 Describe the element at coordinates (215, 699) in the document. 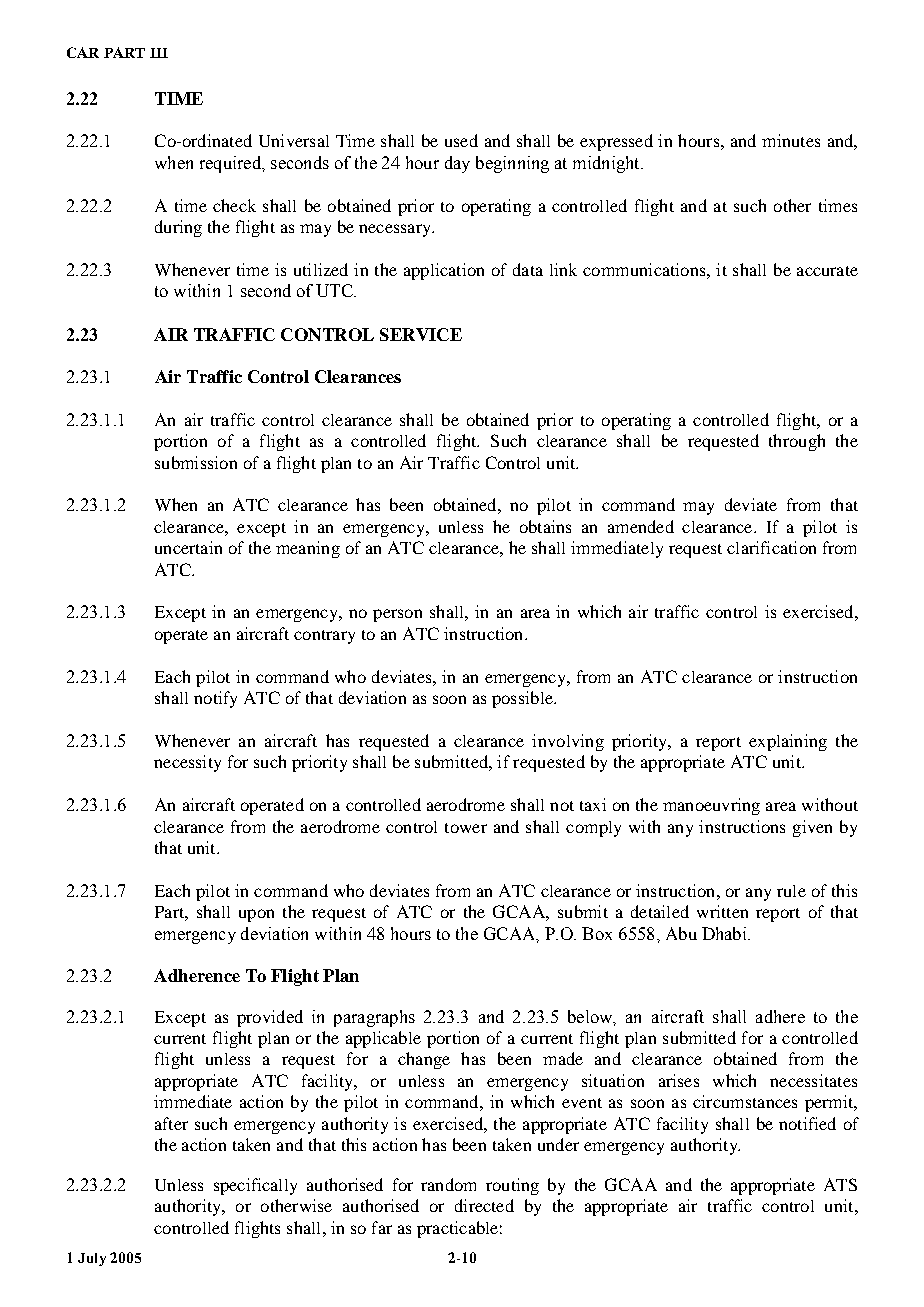

I see `notify` at that location.
